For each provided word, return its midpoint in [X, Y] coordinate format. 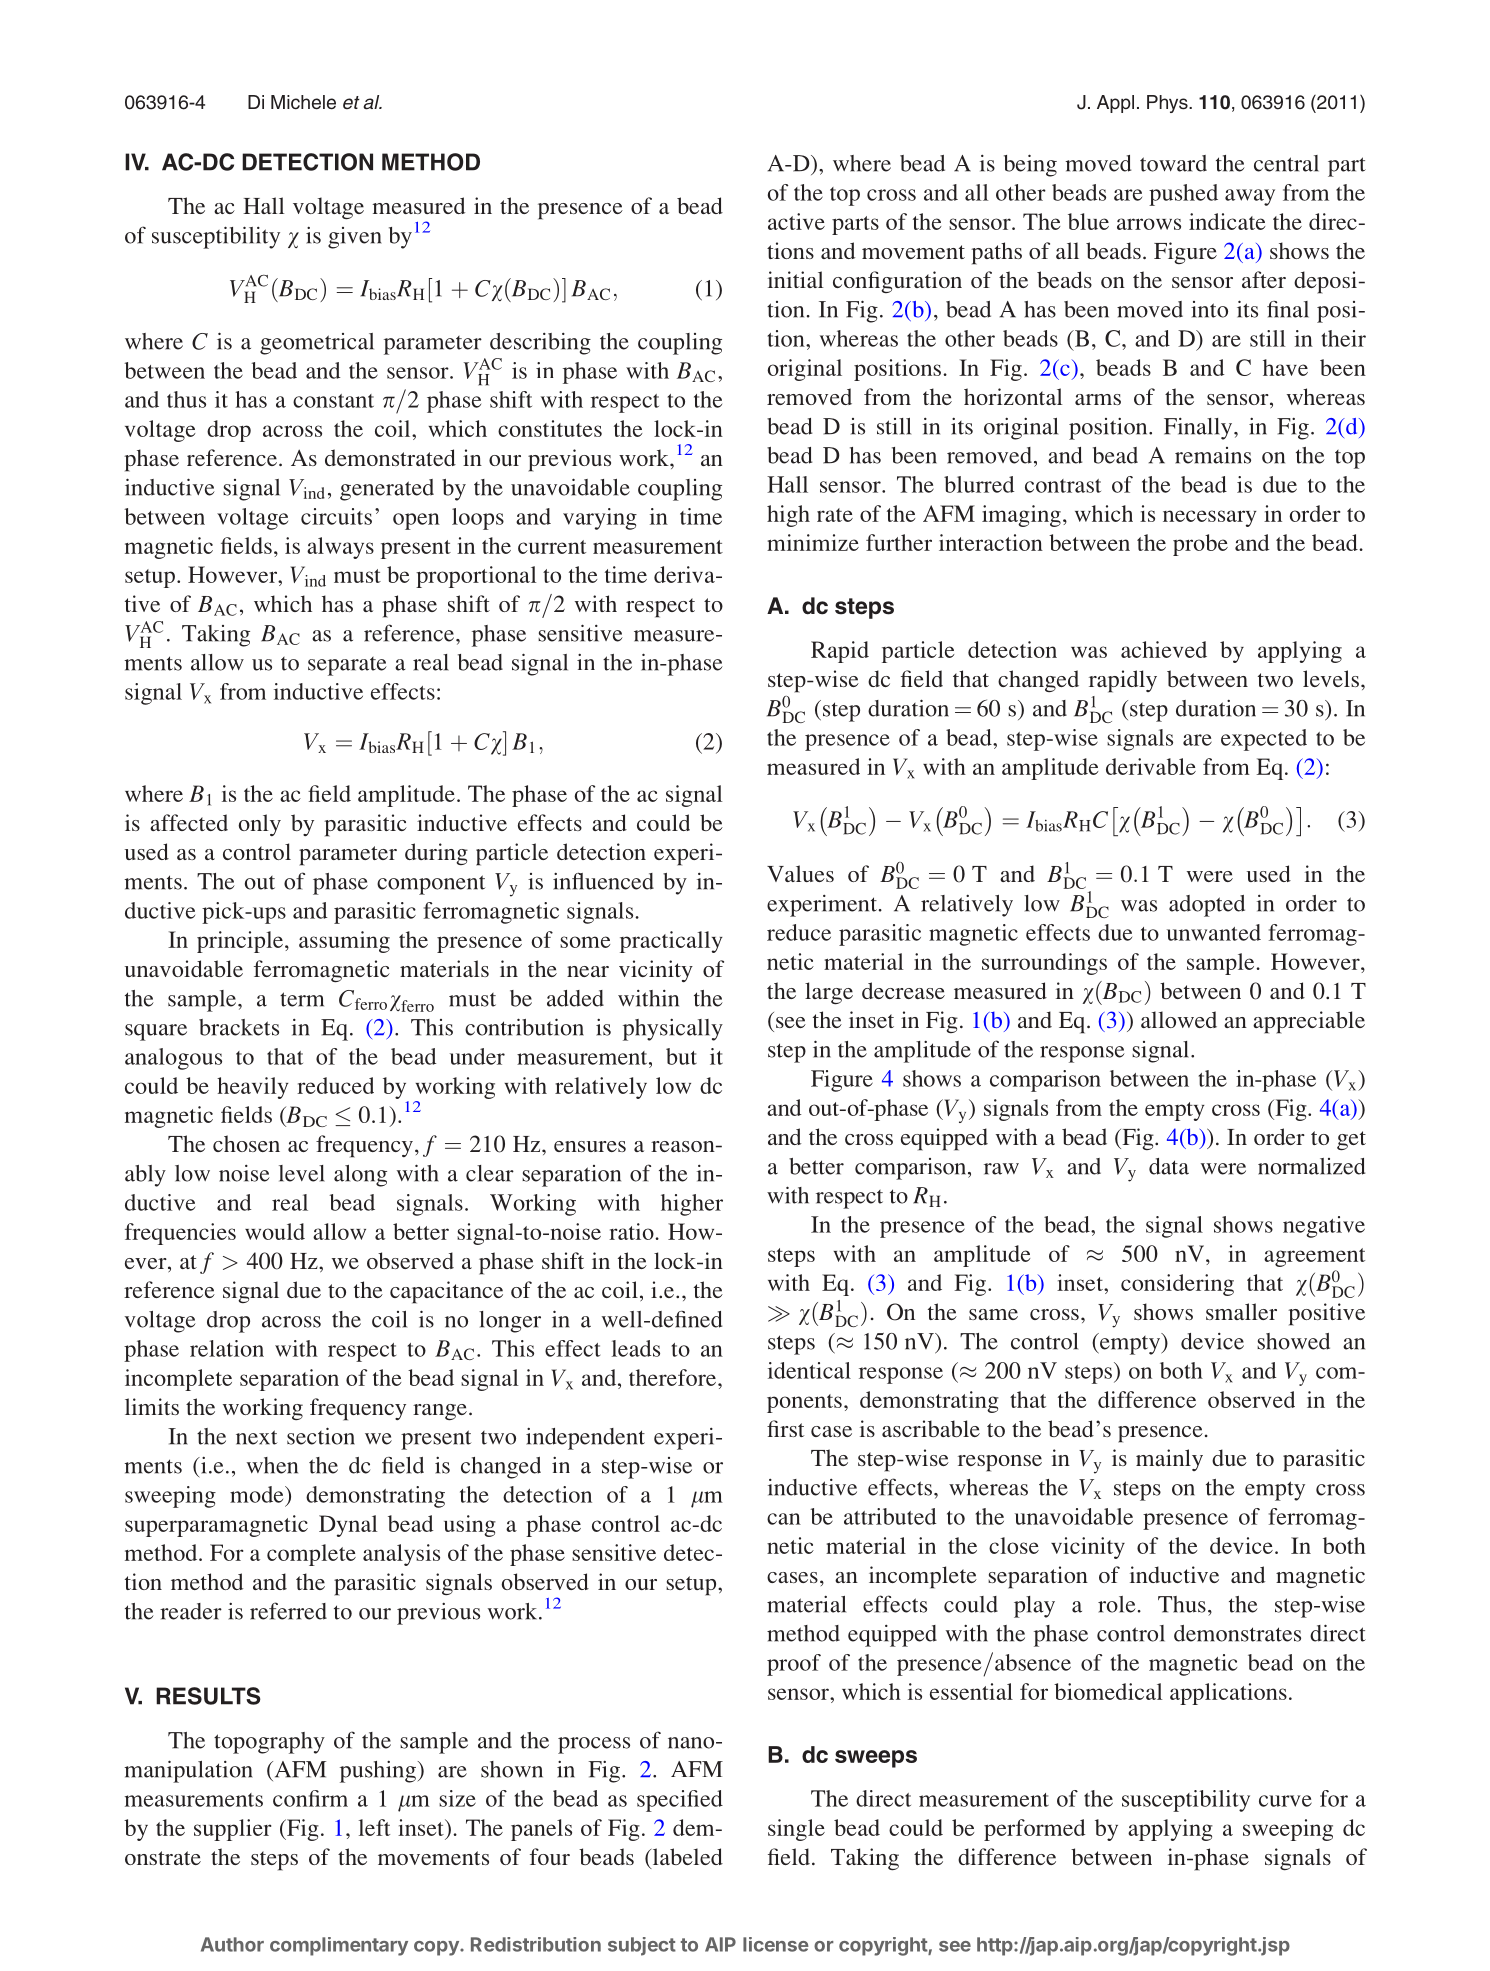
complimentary [339, 1946]
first [786, 1428]
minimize [813, 542]
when [272, 1465]
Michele [303, 102]
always [340, 548]
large [829, 993]
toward [1173, 163]
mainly [1169, 1460]
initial [795, 279]
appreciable [1309, 1022]
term [302, 999]
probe [1200, 545]
